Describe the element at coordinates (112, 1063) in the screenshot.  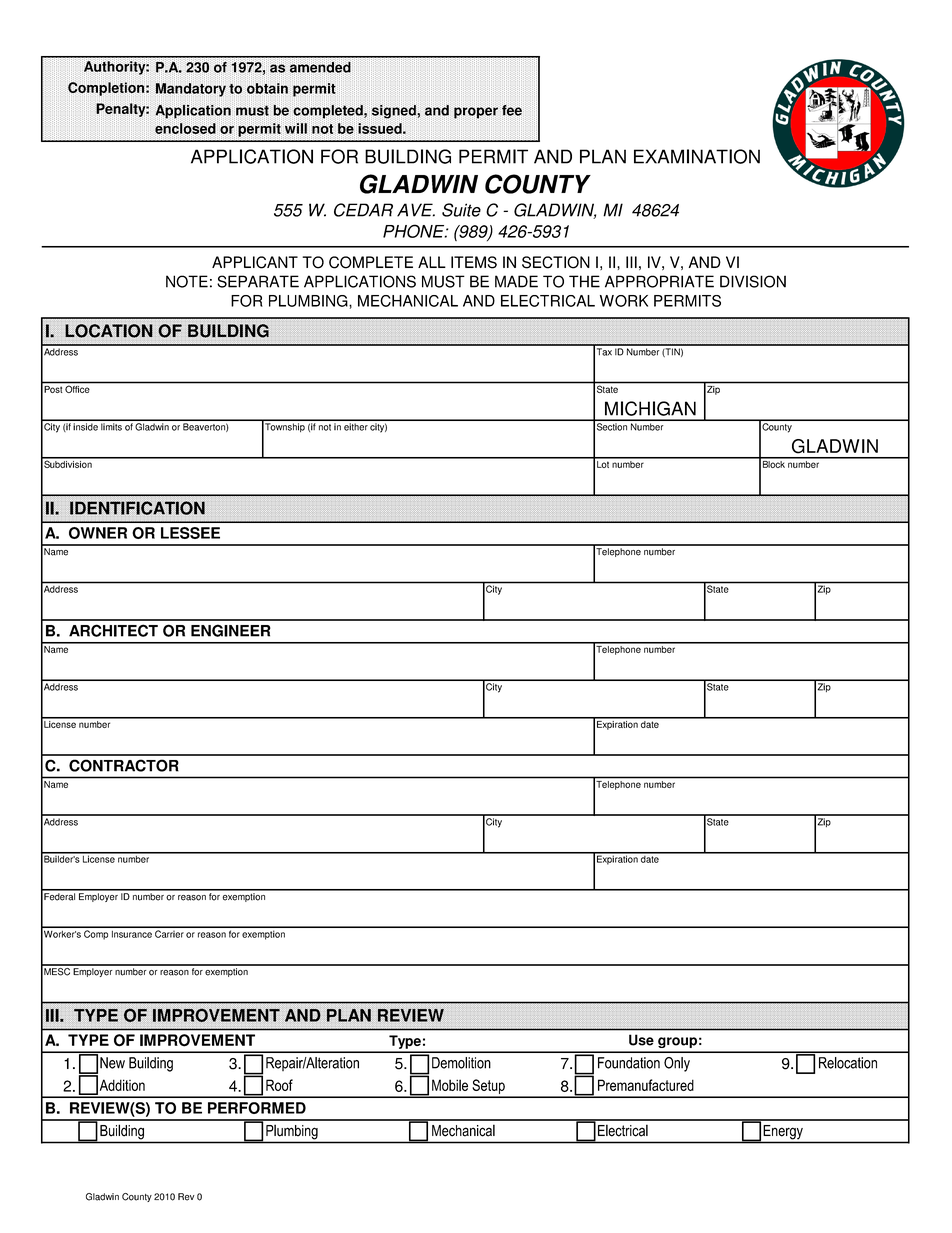
I see `New` at that location.
